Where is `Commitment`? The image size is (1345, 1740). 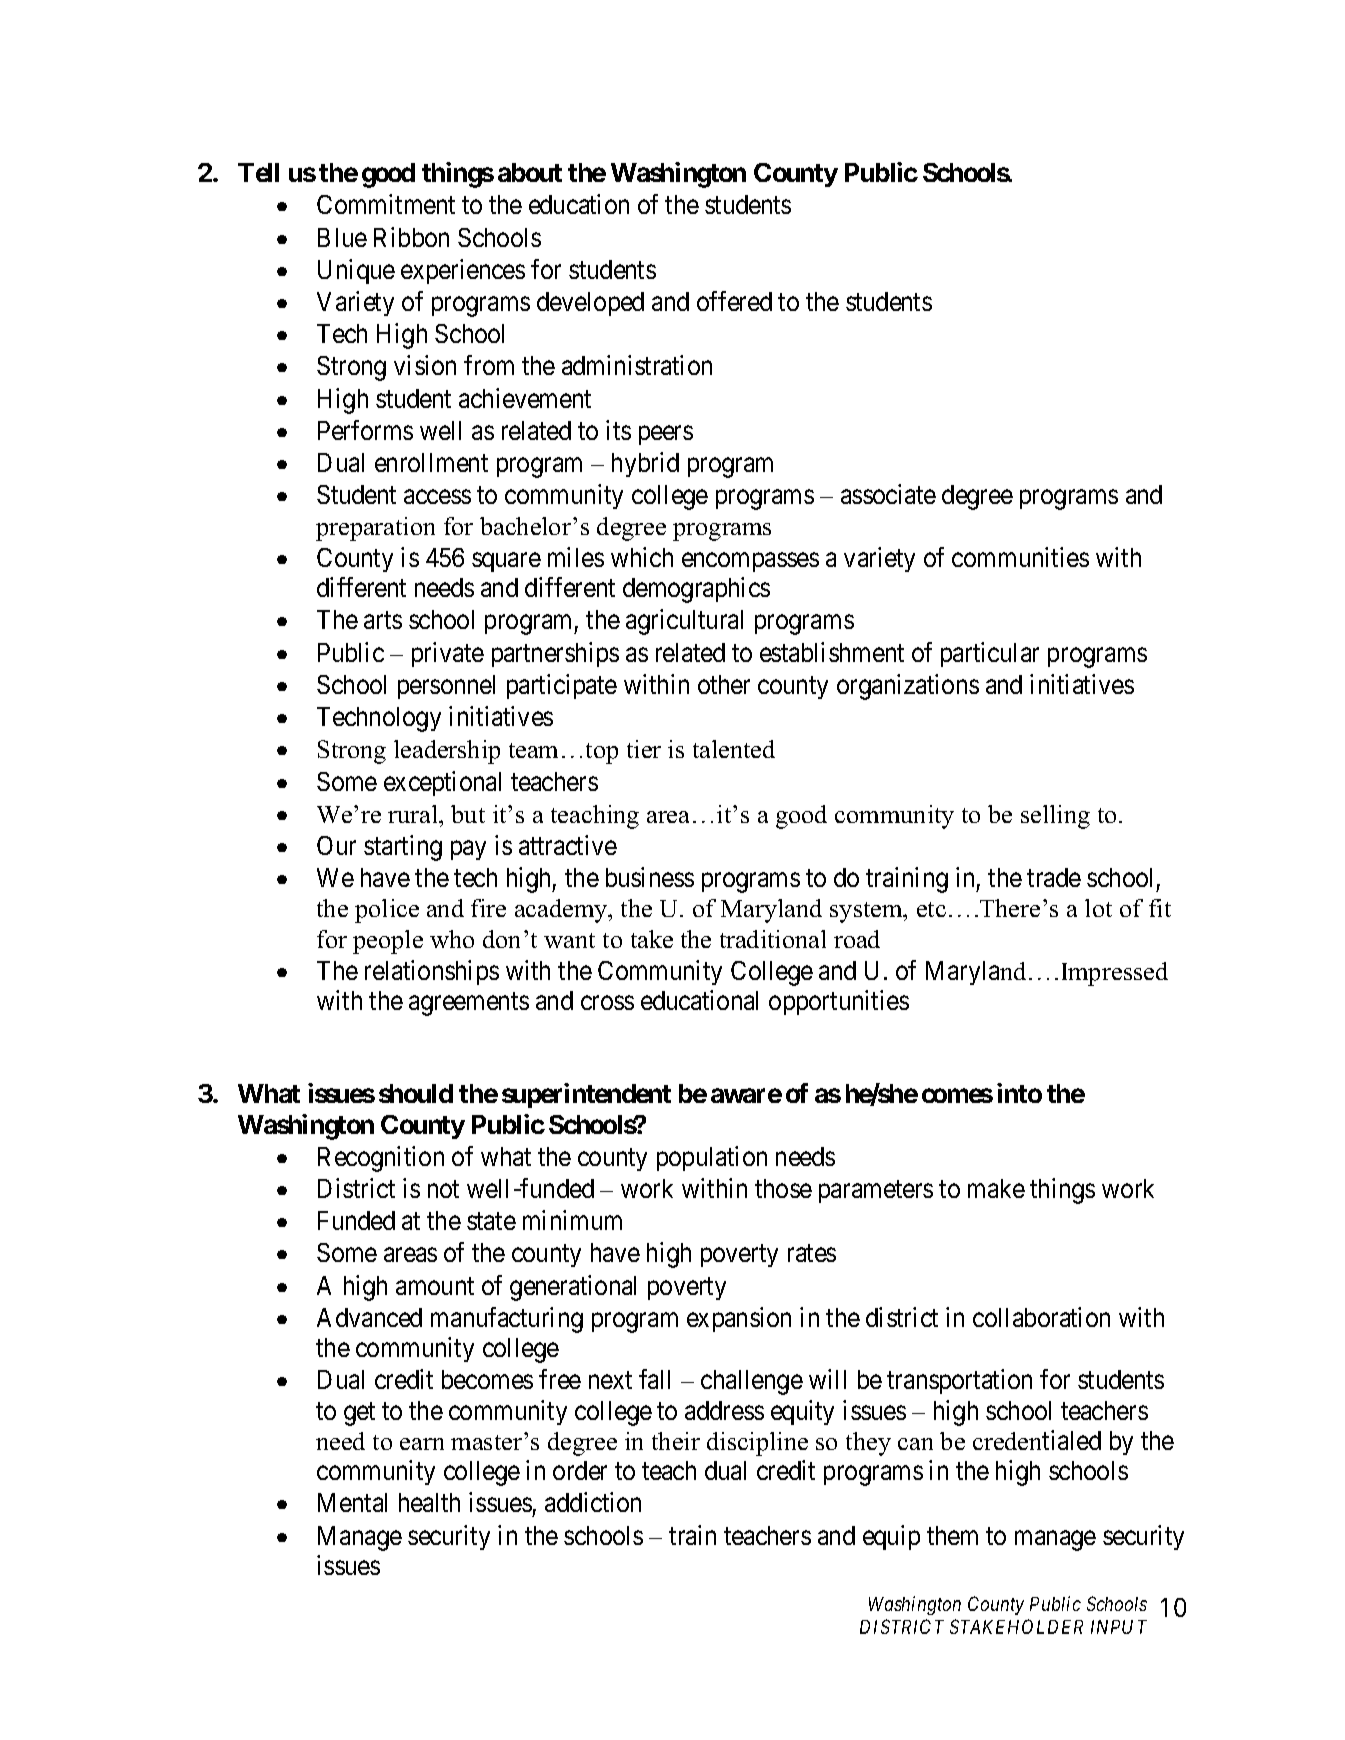
Commitment is located at coordinates (386, 204).
